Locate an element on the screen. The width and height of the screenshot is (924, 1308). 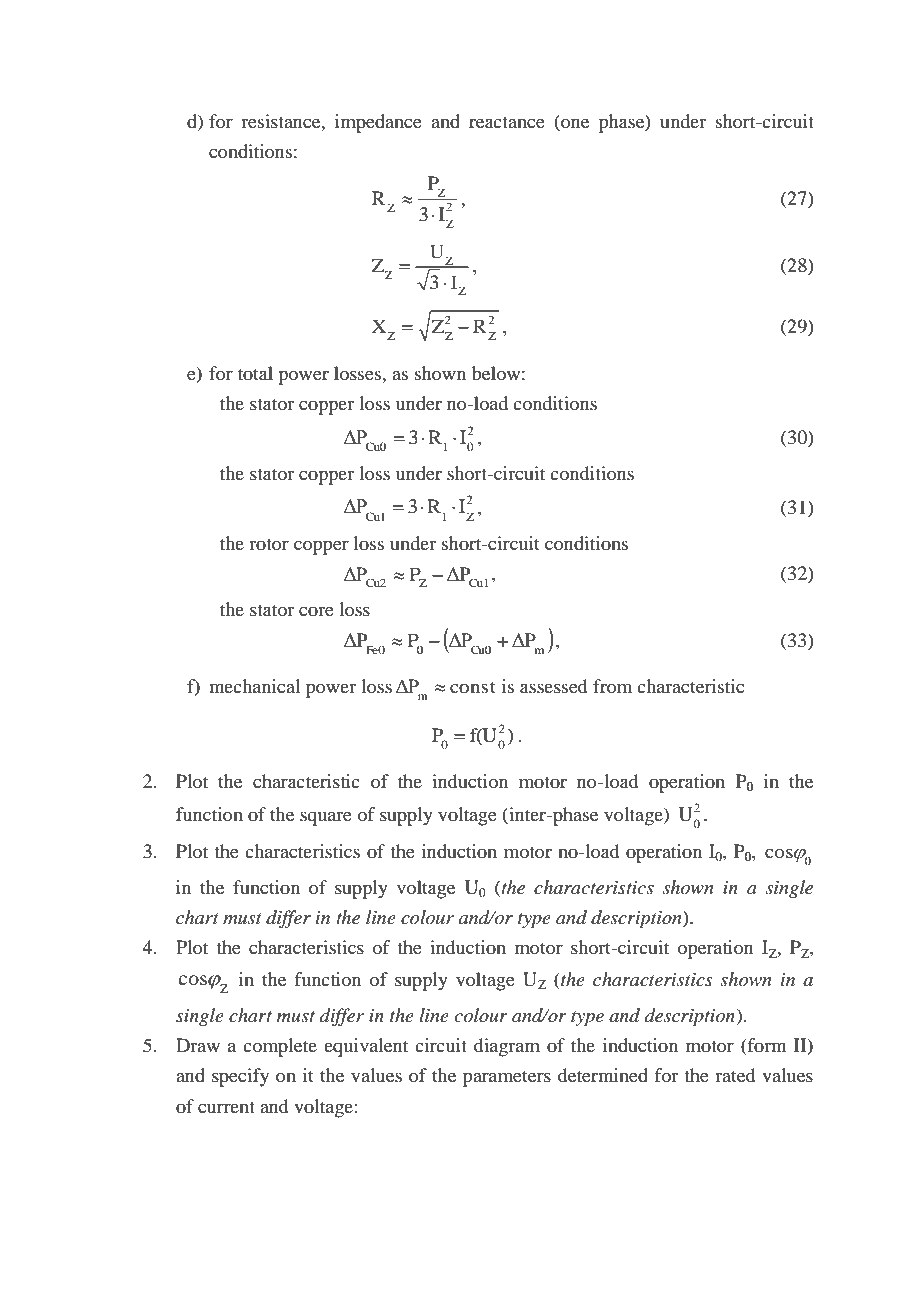
specify is located at coordinates (240, 1077).
